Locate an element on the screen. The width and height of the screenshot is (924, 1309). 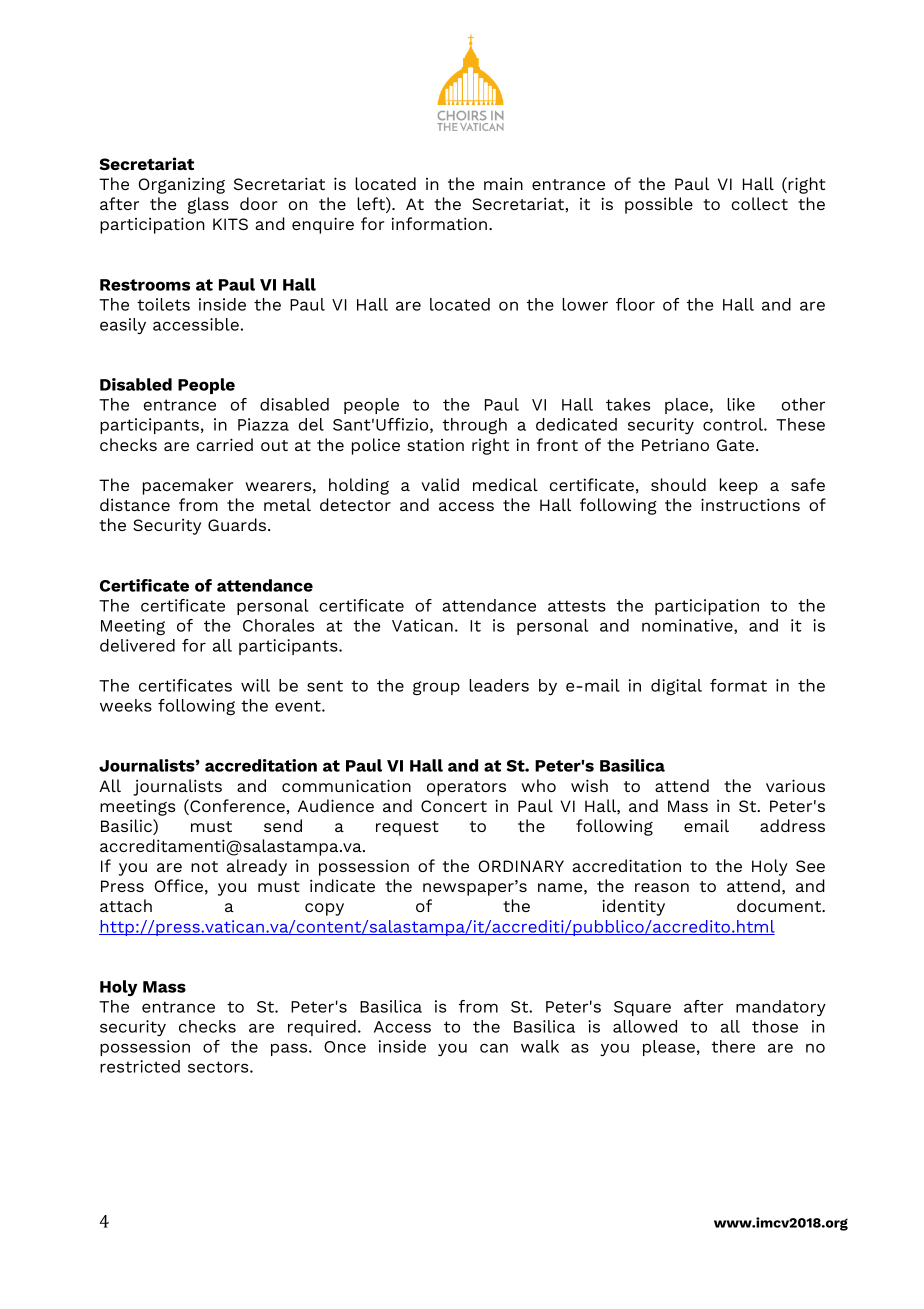
weeks is located at coordinates (126, 705).
